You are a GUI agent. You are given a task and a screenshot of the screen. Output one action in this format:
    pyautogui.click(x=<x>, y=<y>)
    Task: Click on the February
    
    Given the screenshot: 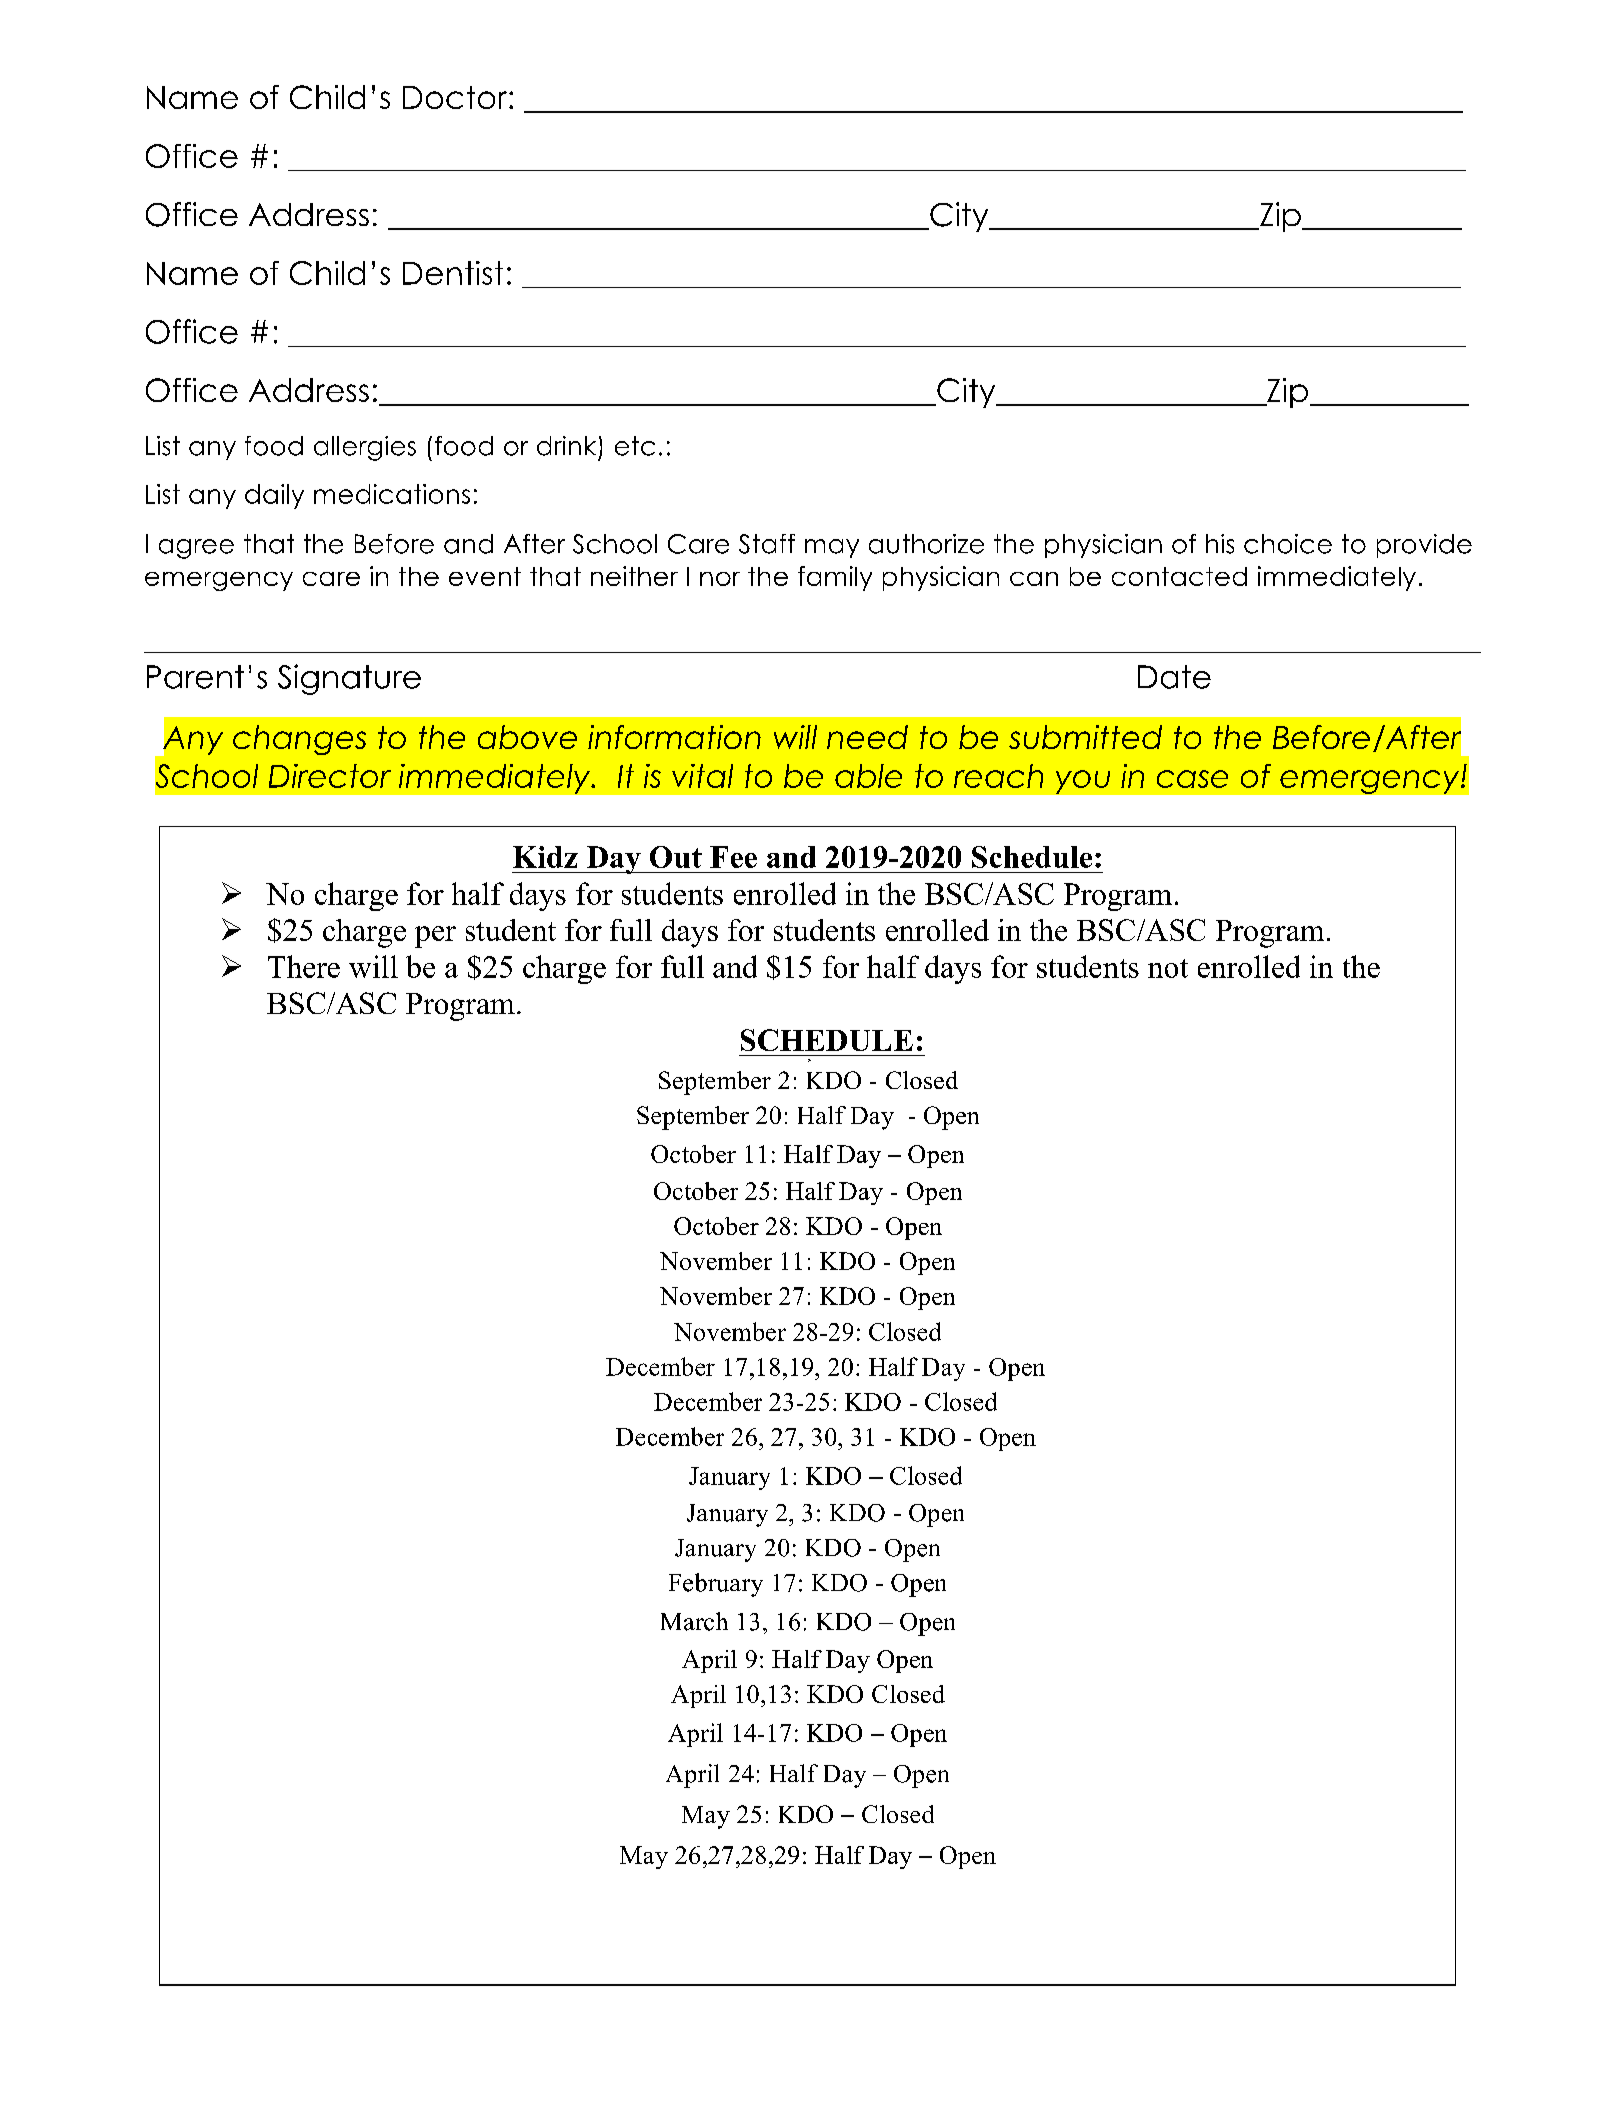 What is the action you would take?
    pyautogui.click(x=716, y=1585)
